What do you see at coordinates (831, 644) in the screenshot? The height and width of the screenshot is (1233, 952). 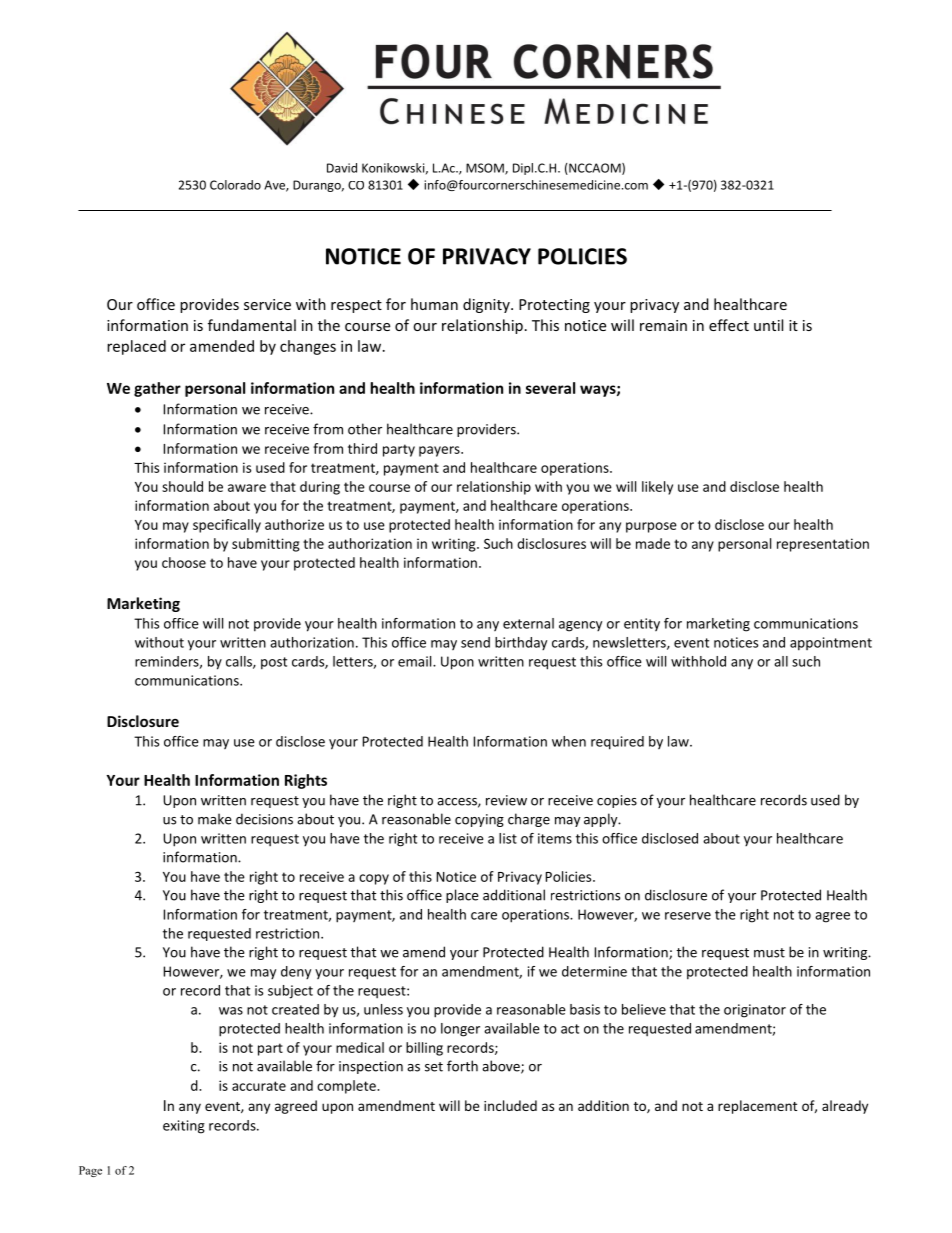 I see `appointment` at bounding box center [831, 644].
